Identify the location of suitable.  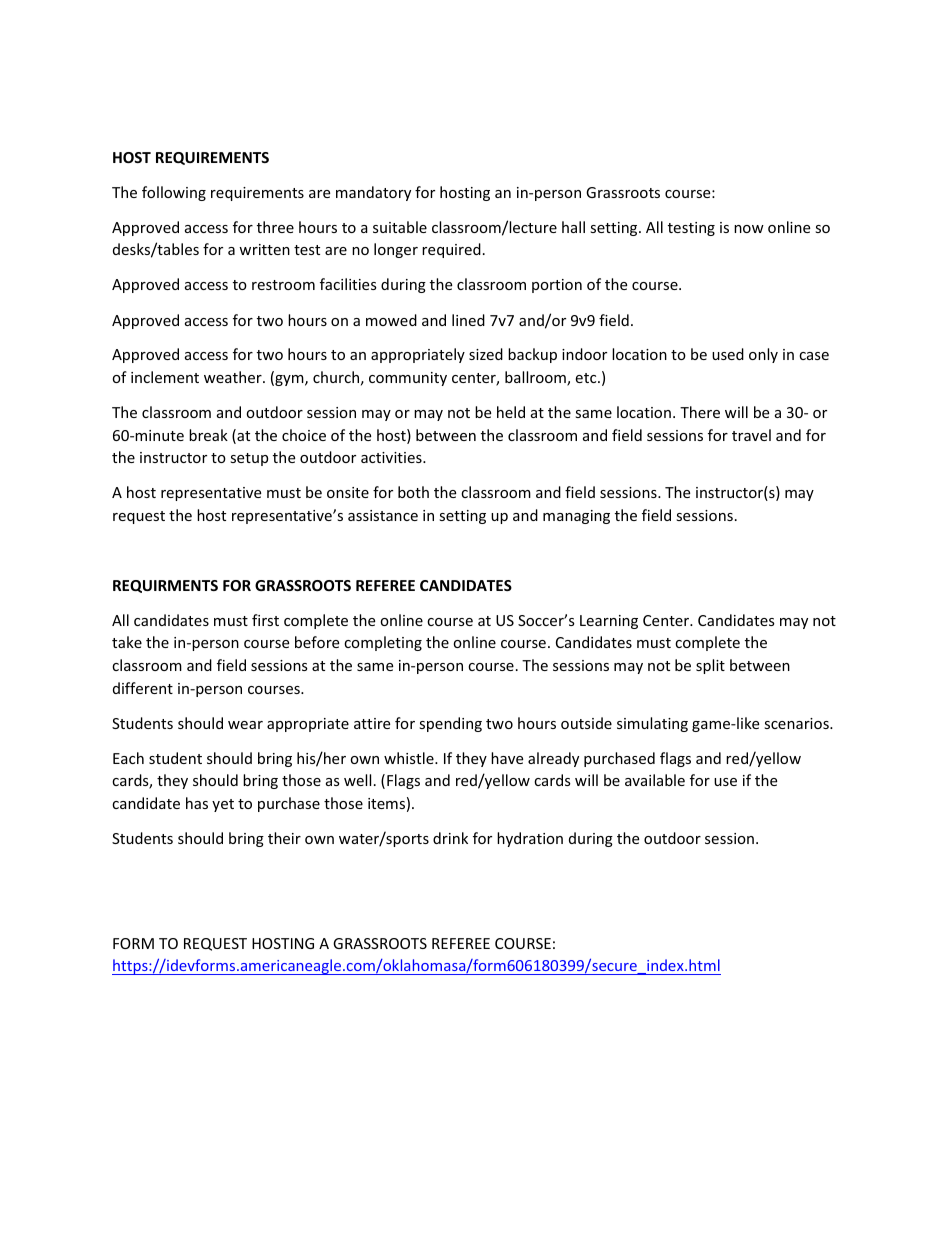
(400, 227).
